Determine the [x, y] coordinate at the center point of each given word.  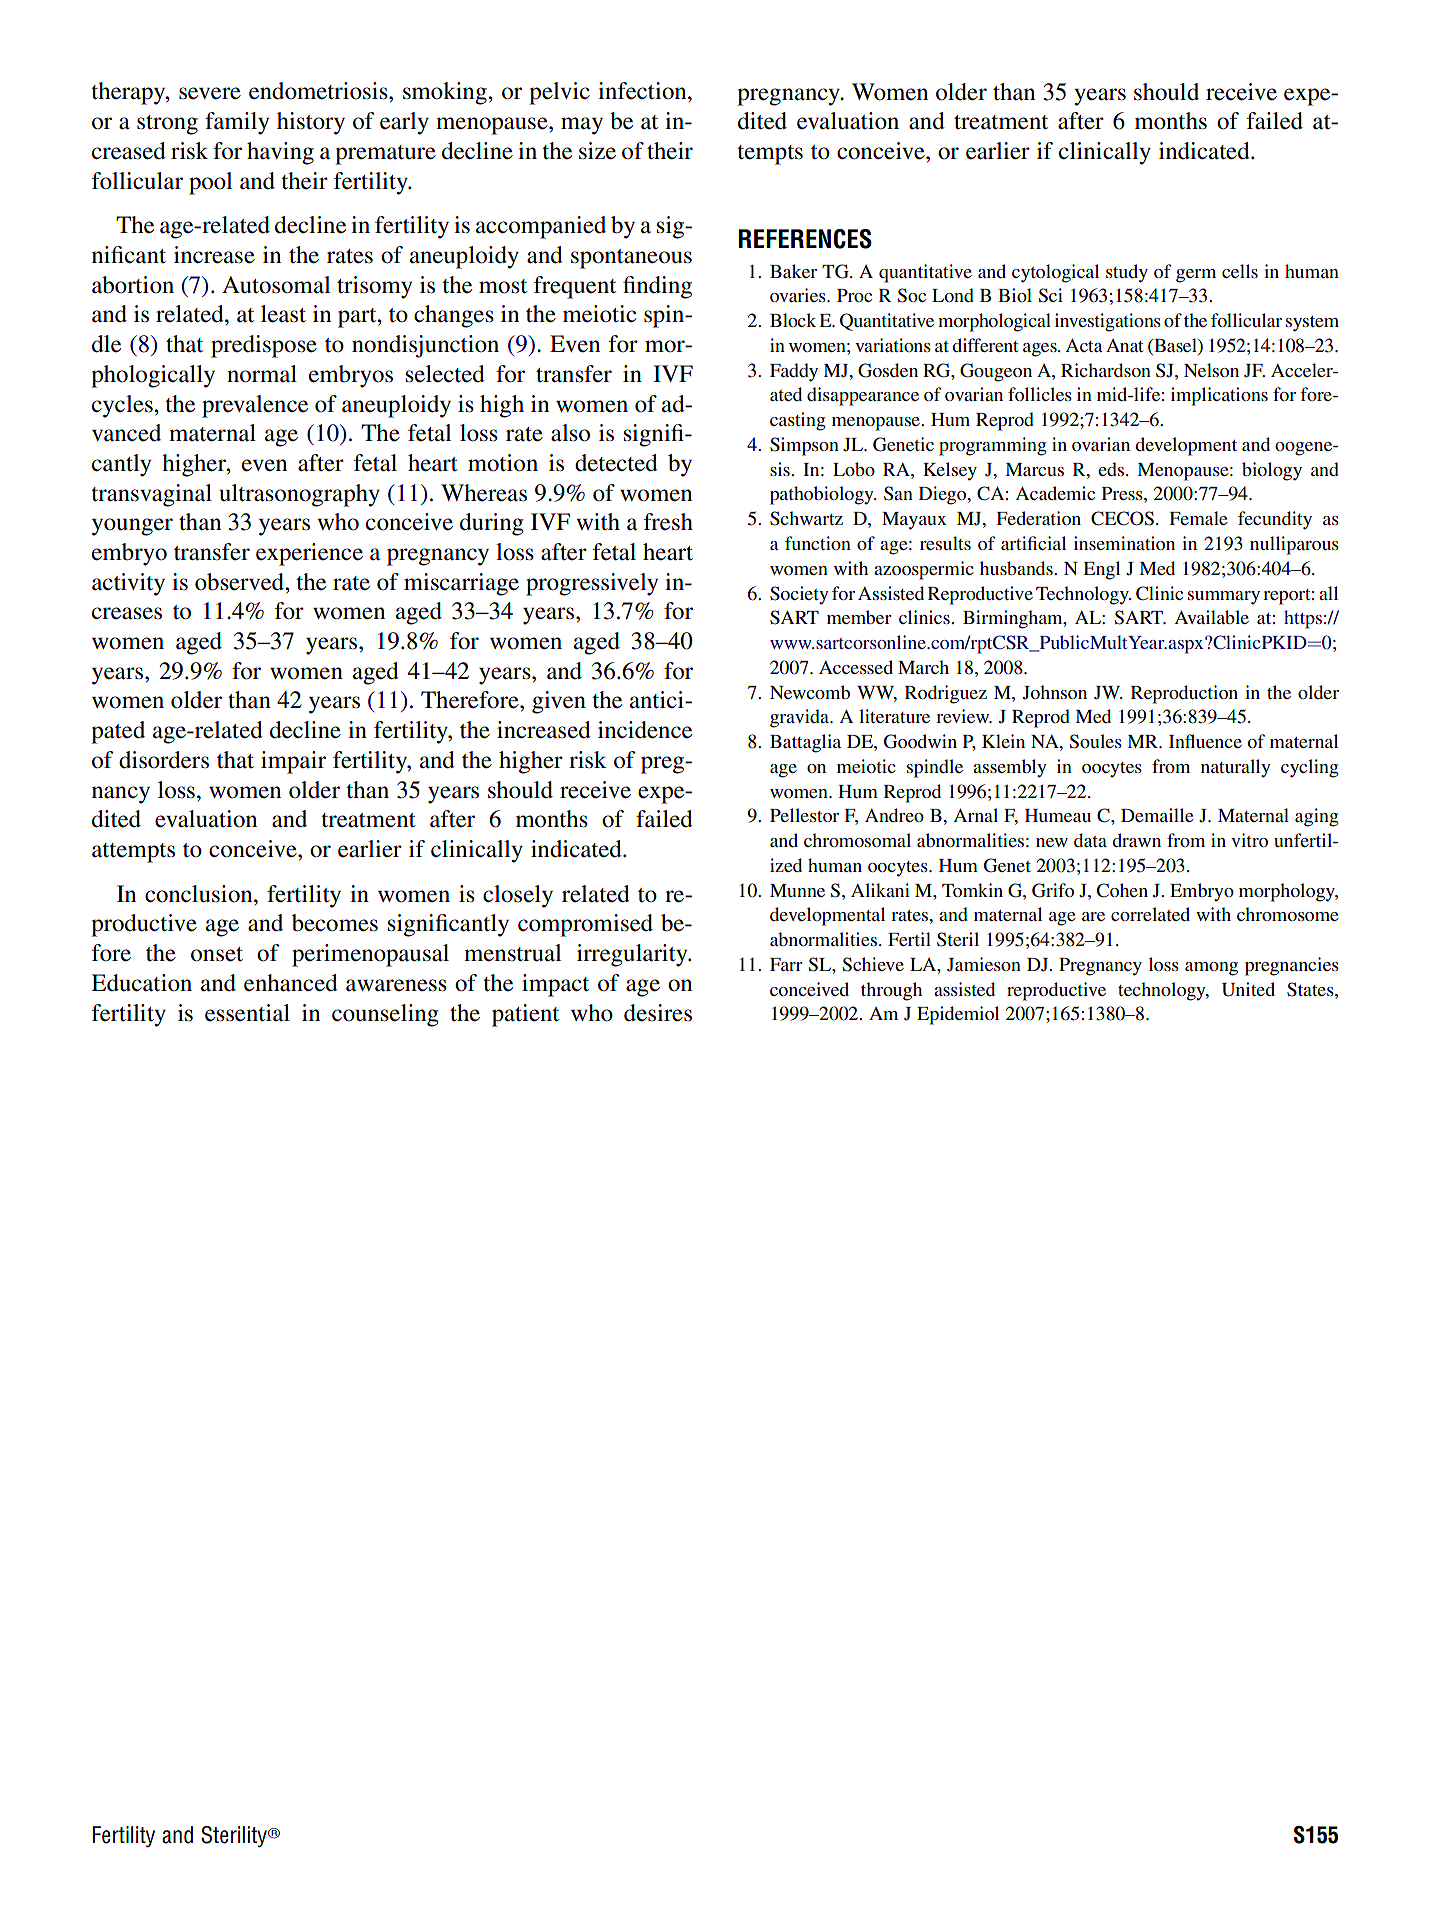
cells [1240, 271]
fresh [668, 522]
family [237, 123]
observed [241, 582]
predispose [264, 346]
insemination [1124, 543]
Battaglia [805, 743]
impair [293, 762]
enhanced [291, 983]
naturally [1236, 768]
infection [643, 91]
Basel [1175, 346]
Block [793, 320]
